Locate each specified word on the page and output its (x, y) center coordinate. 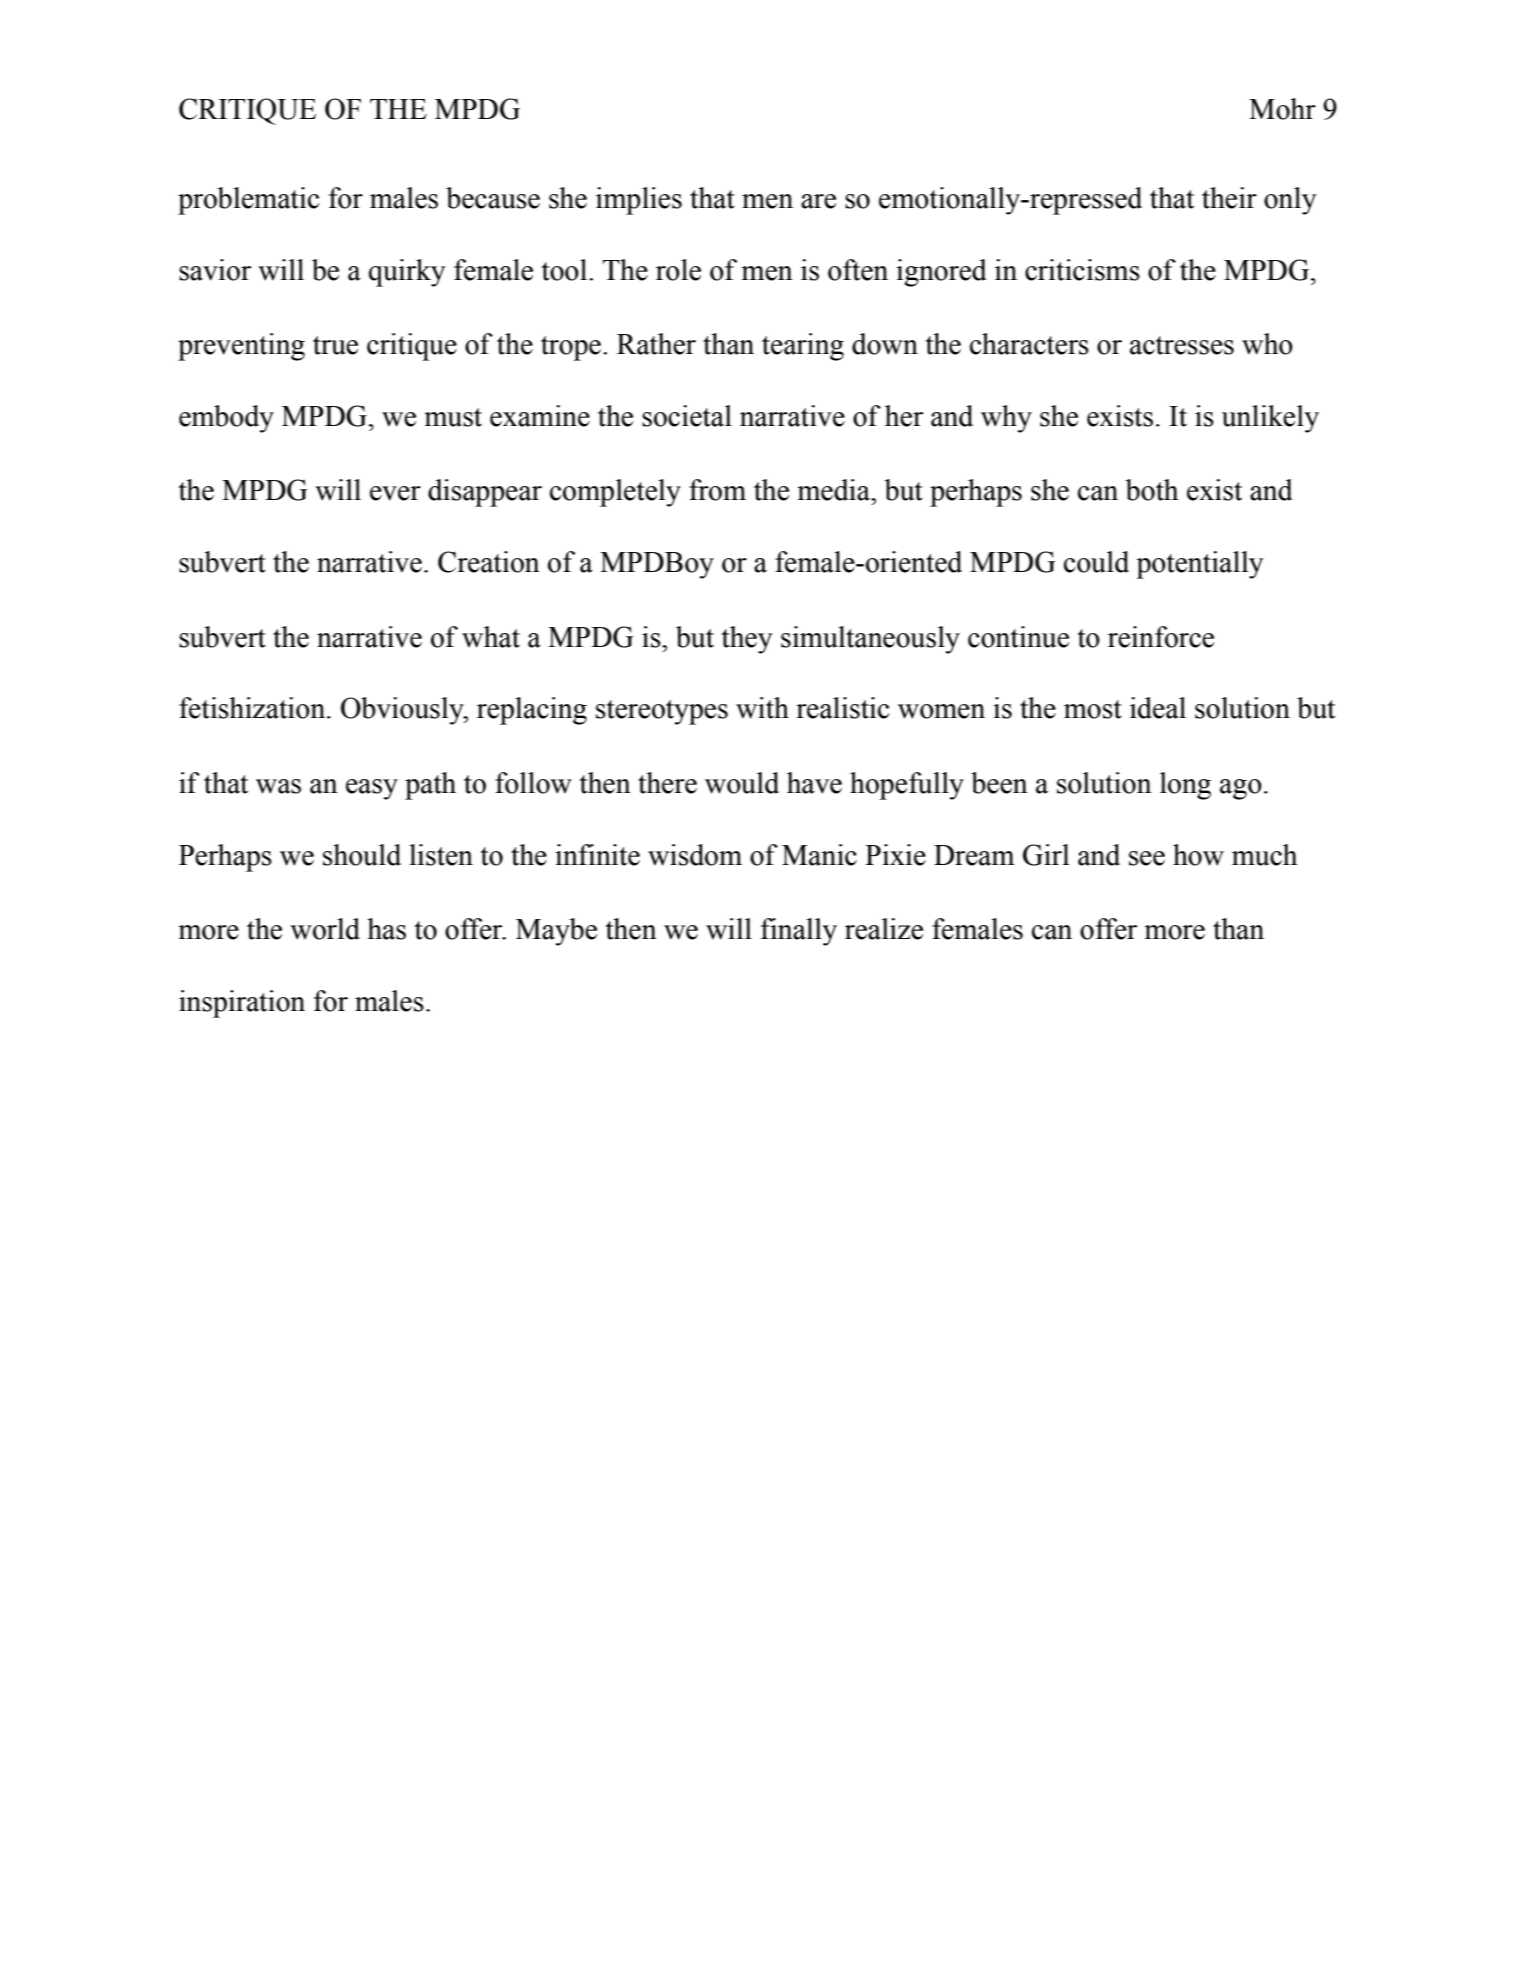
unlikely (1270, 419)
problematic (249, 201)
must (453, 417)
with (762, 708)
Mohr (1282, 109)
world (325, 929)
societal (687, 416)
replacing (532, 711)
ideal (1158, 708)
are (818, 201)
